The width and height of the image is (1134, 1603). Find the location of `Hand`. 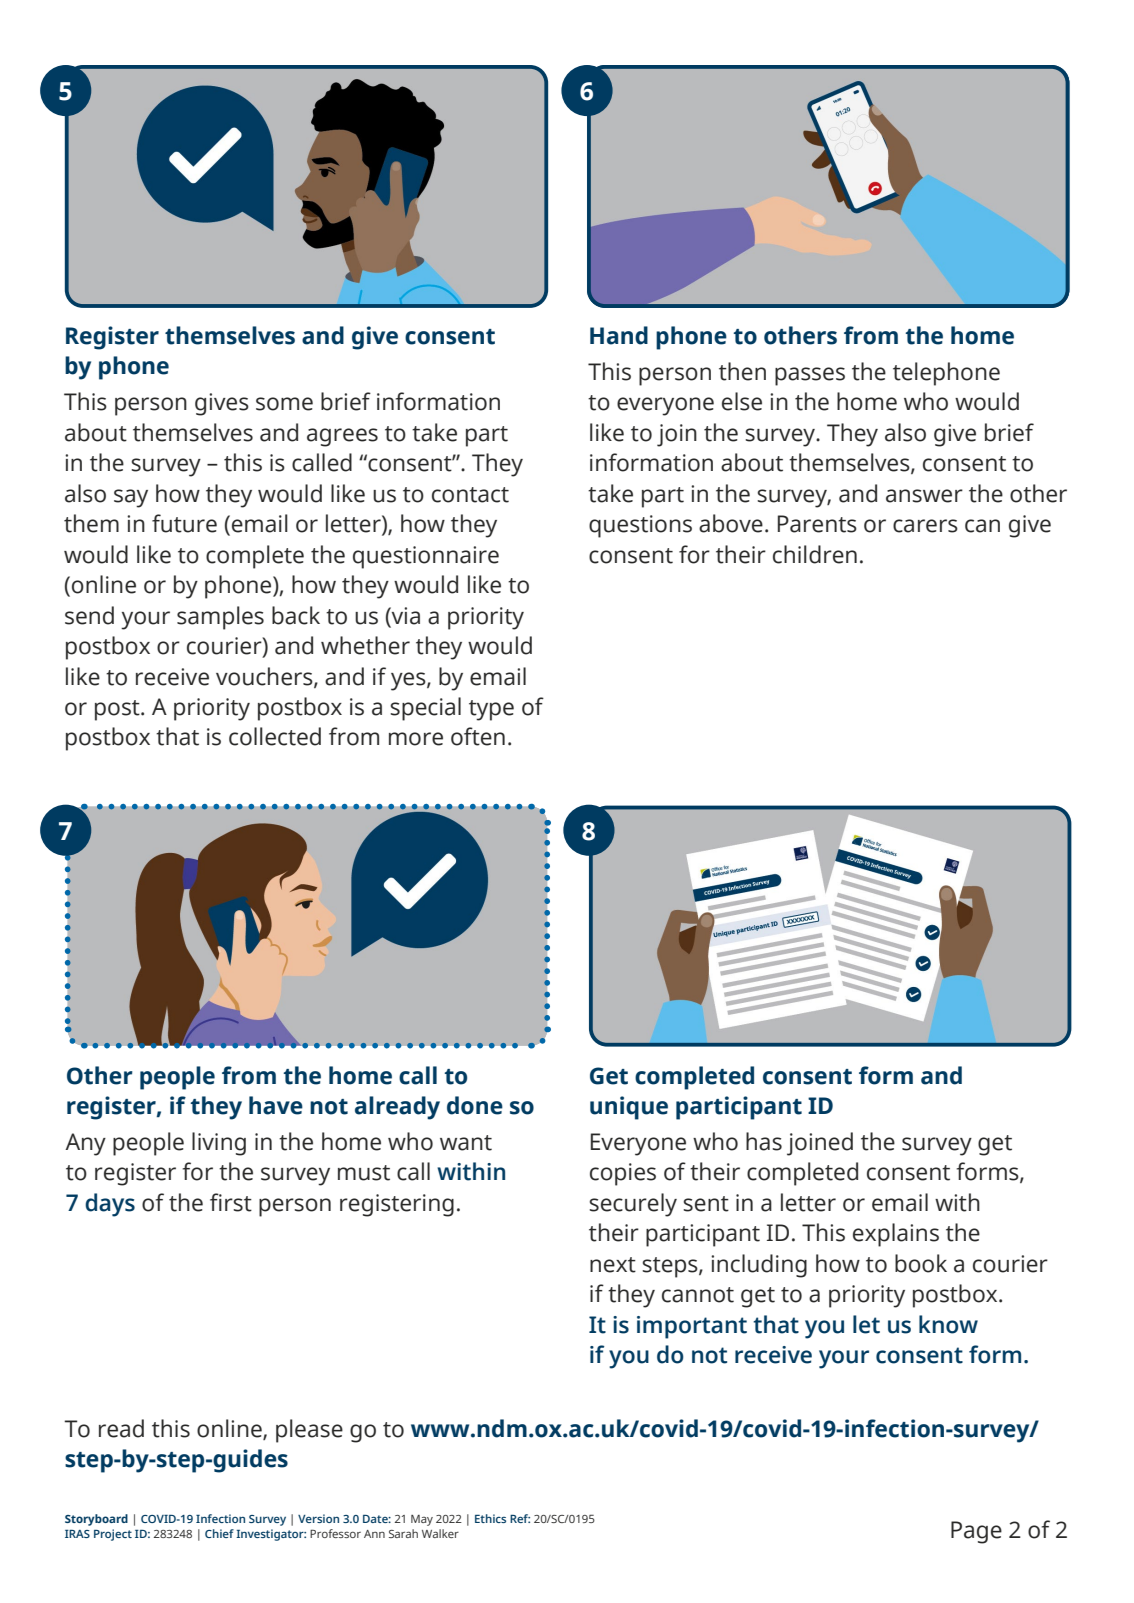

Hand is located at coordinates (619, 335).
